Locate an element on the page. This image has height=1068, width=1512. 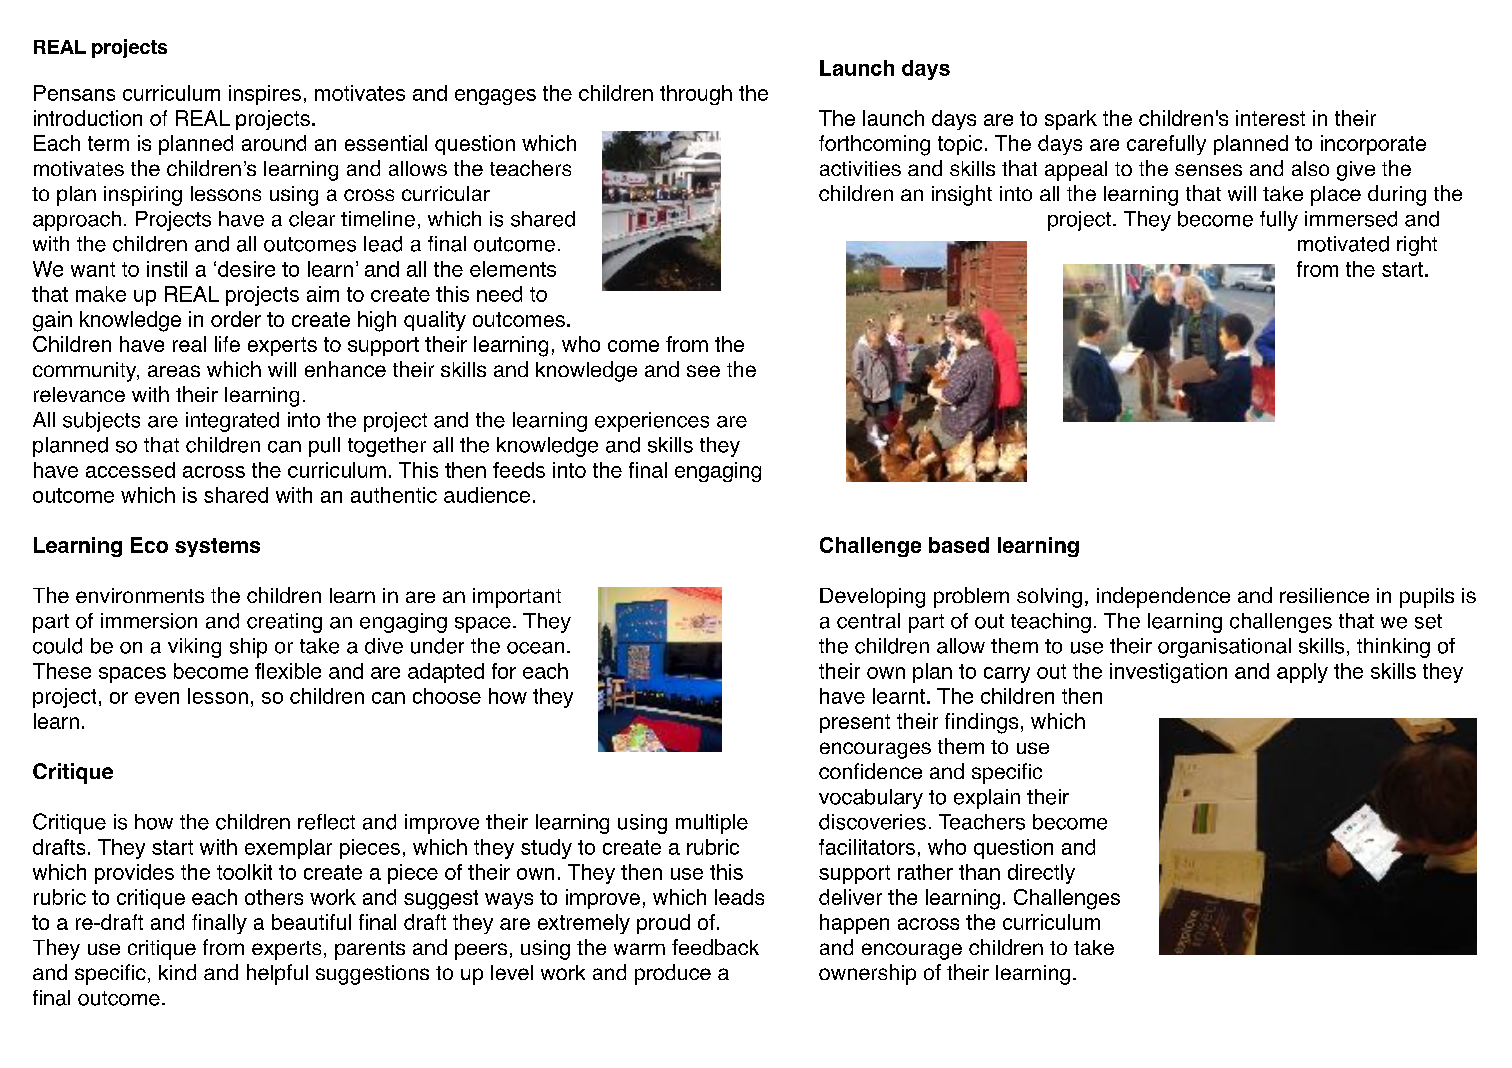
feedback is located at coordinates (715, 947).
